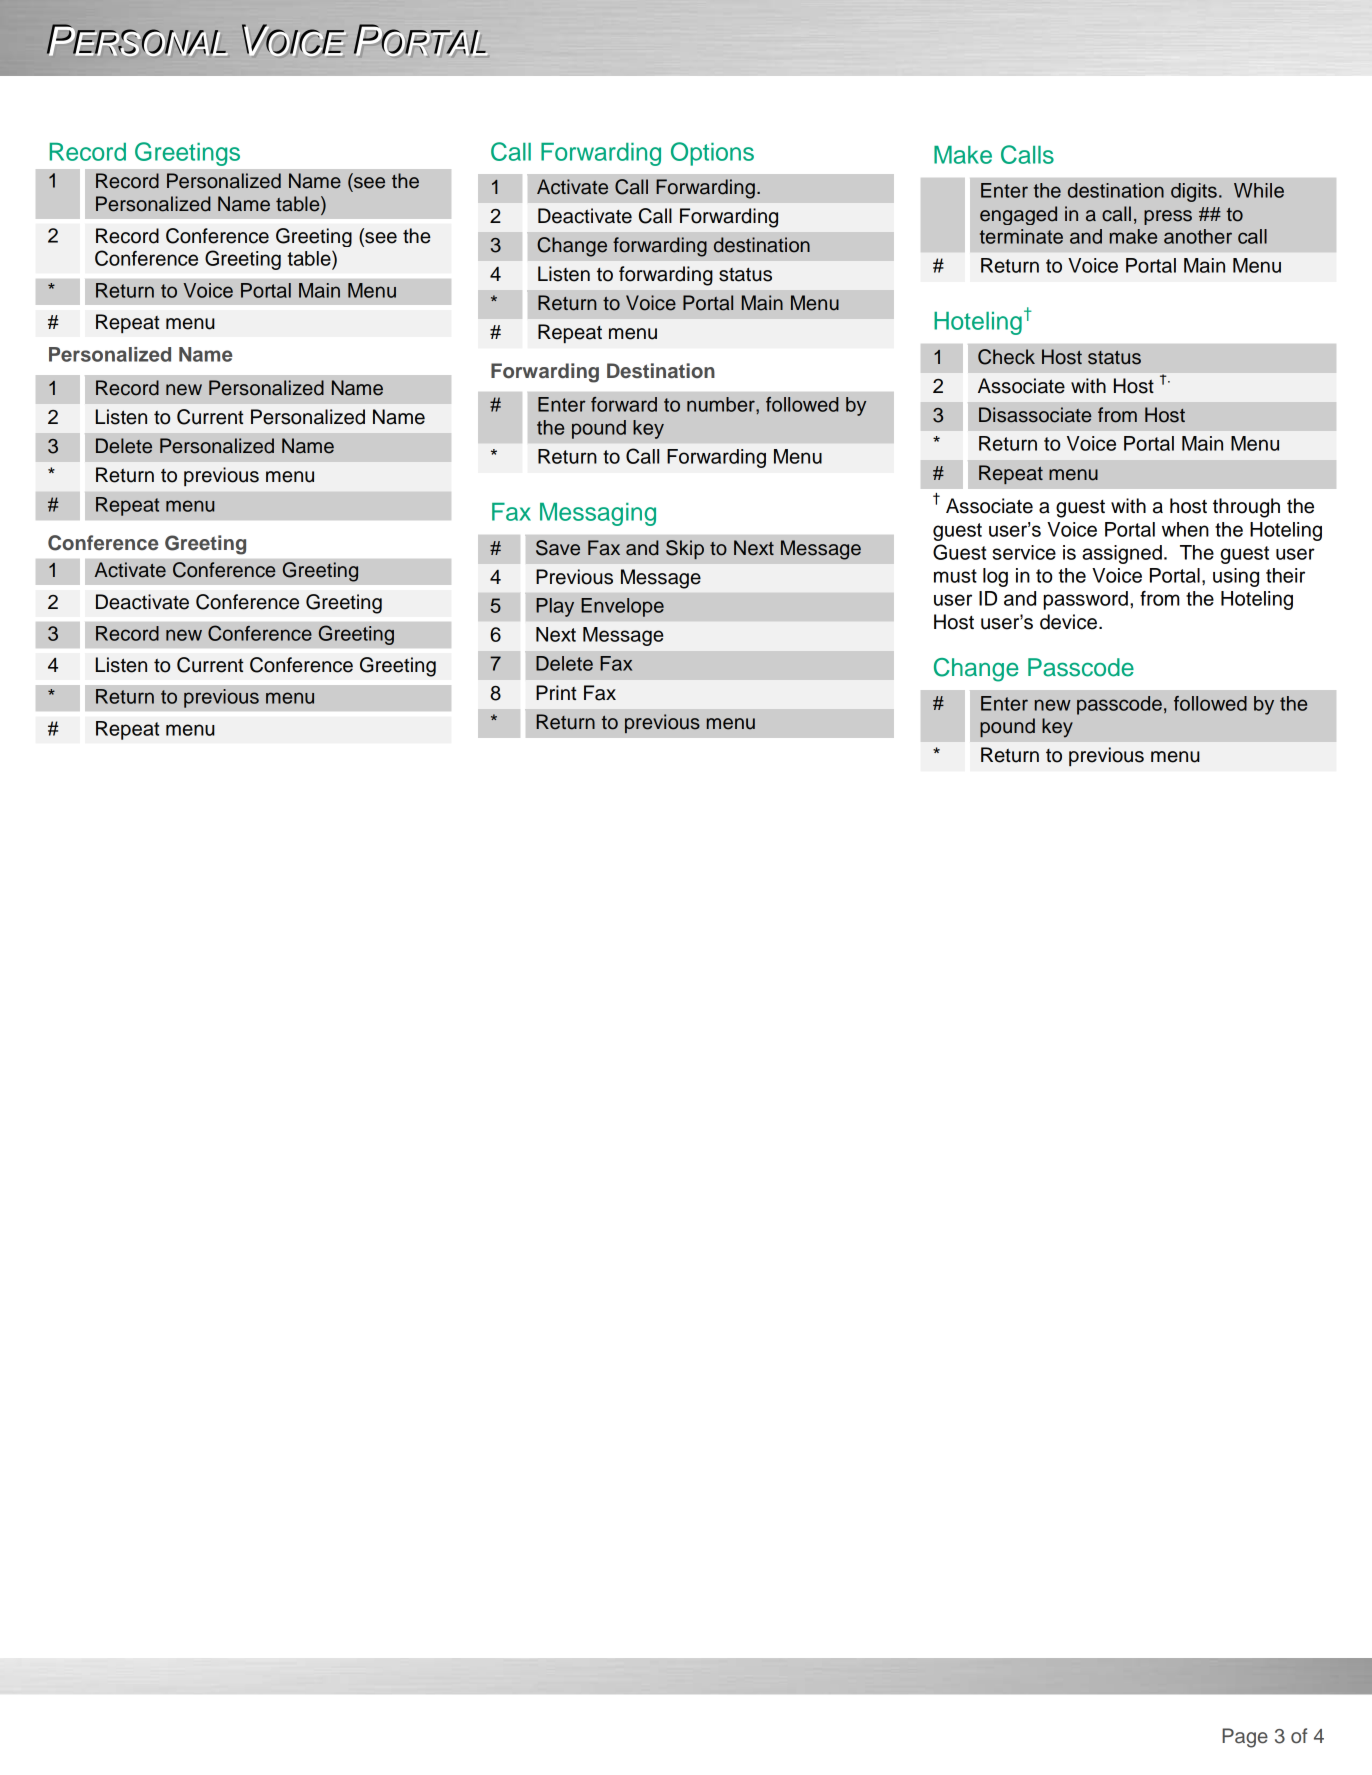  Describe the element at coordinates (1236, 577) in the document. I see `using` at that location.
